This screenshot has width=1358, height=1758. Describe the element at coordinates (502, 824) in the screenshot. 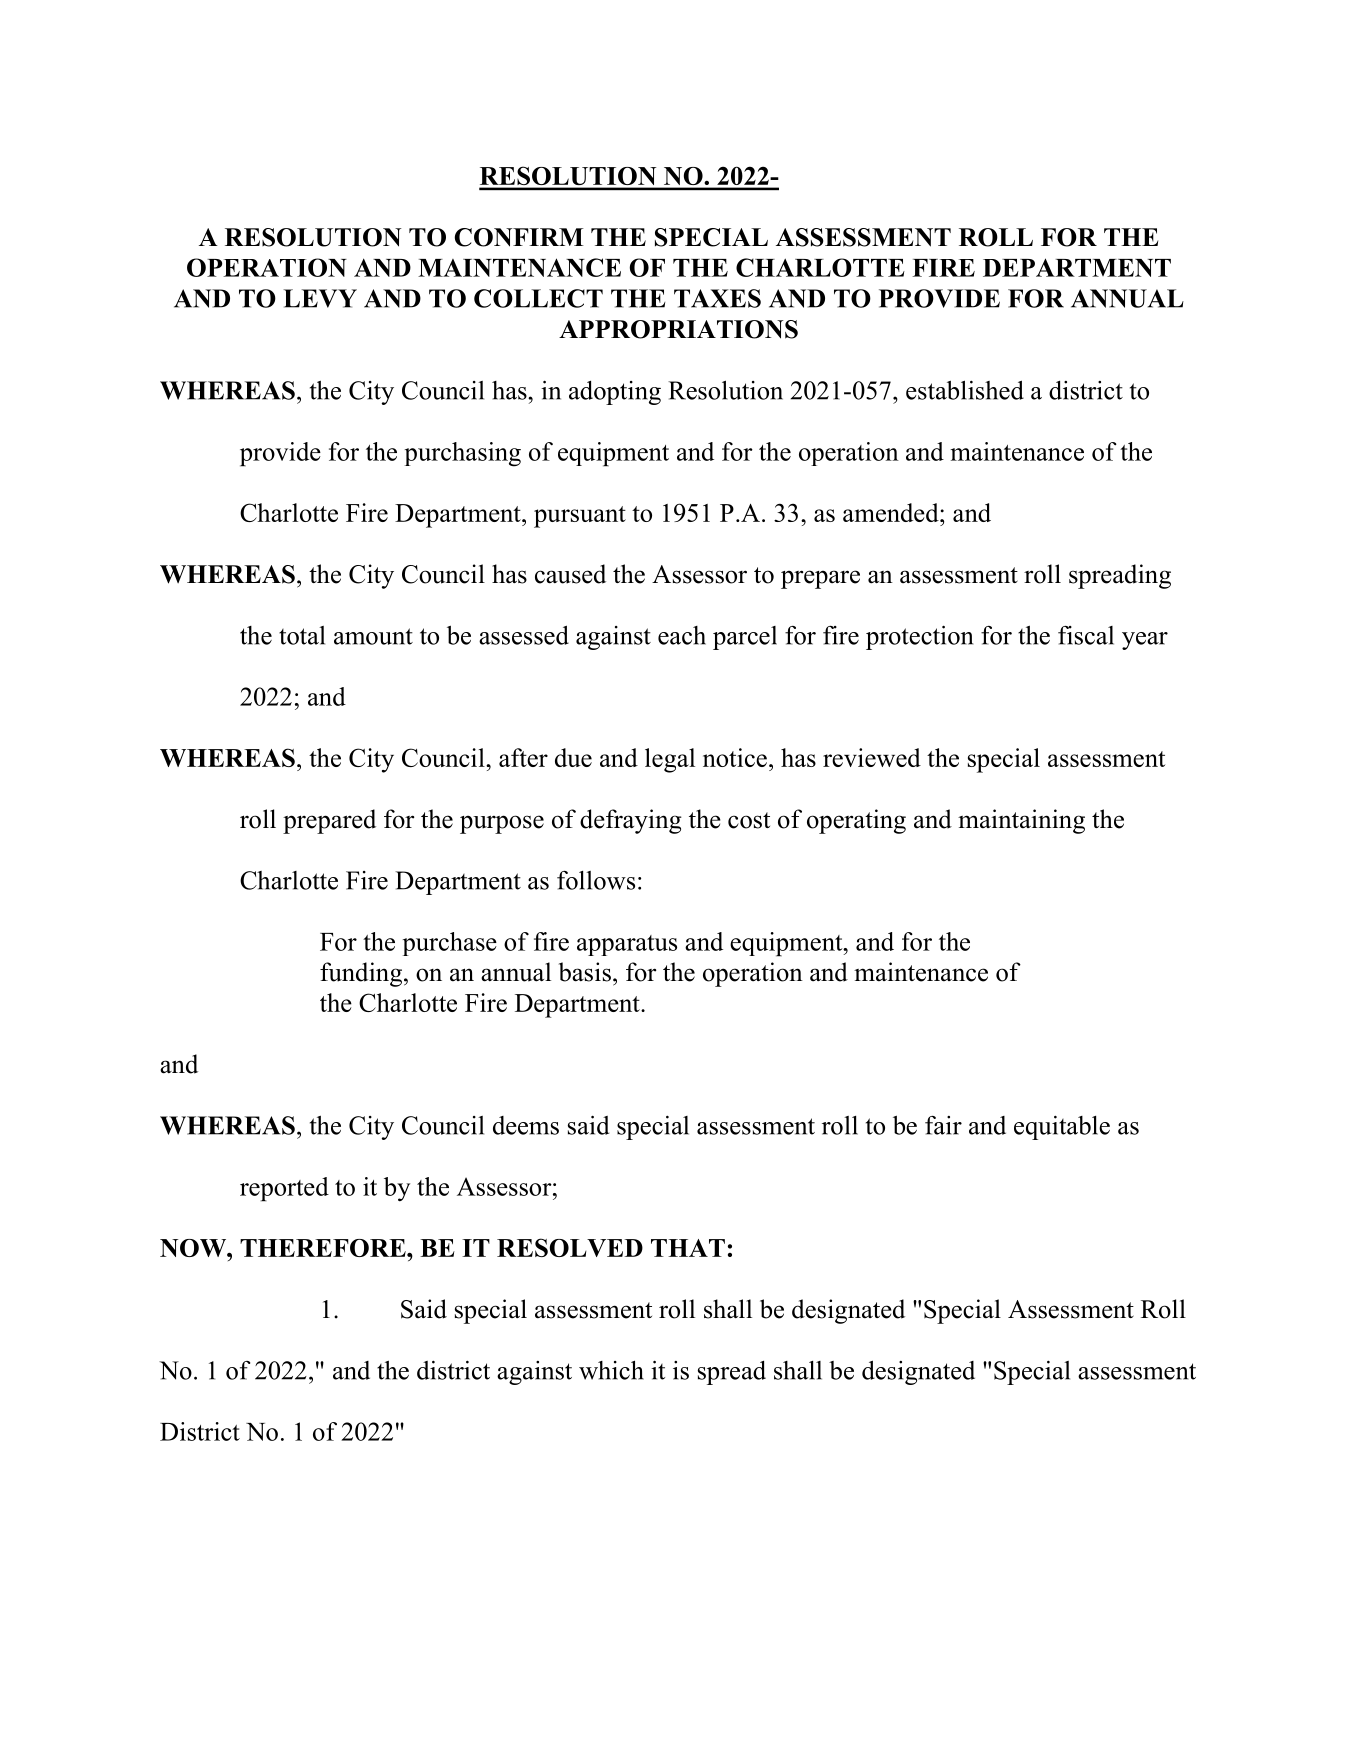

I see `purpose` at that location.
